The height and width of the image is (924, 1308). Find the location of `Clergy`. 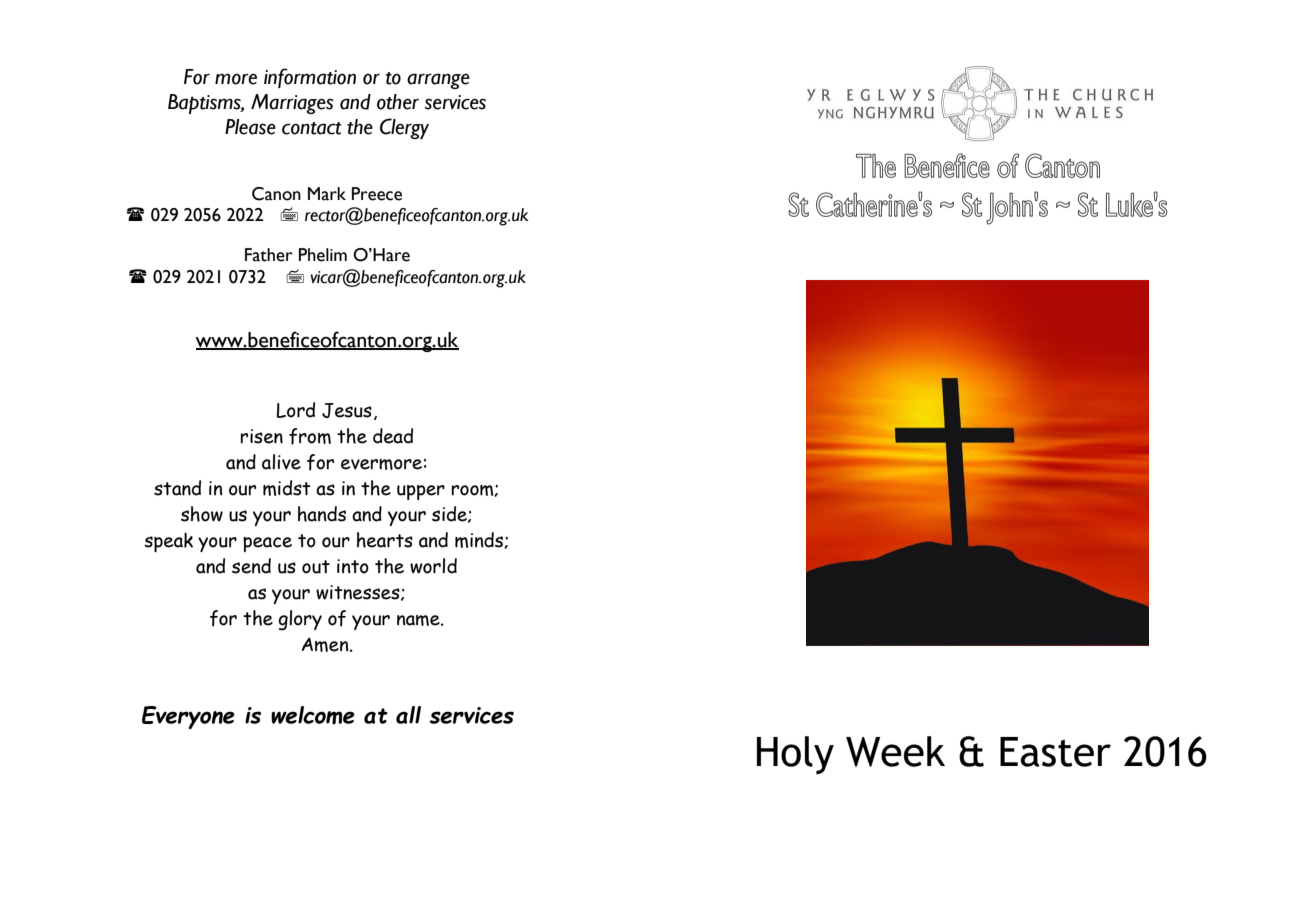

Clergy is located at coordinates (404, 128).
